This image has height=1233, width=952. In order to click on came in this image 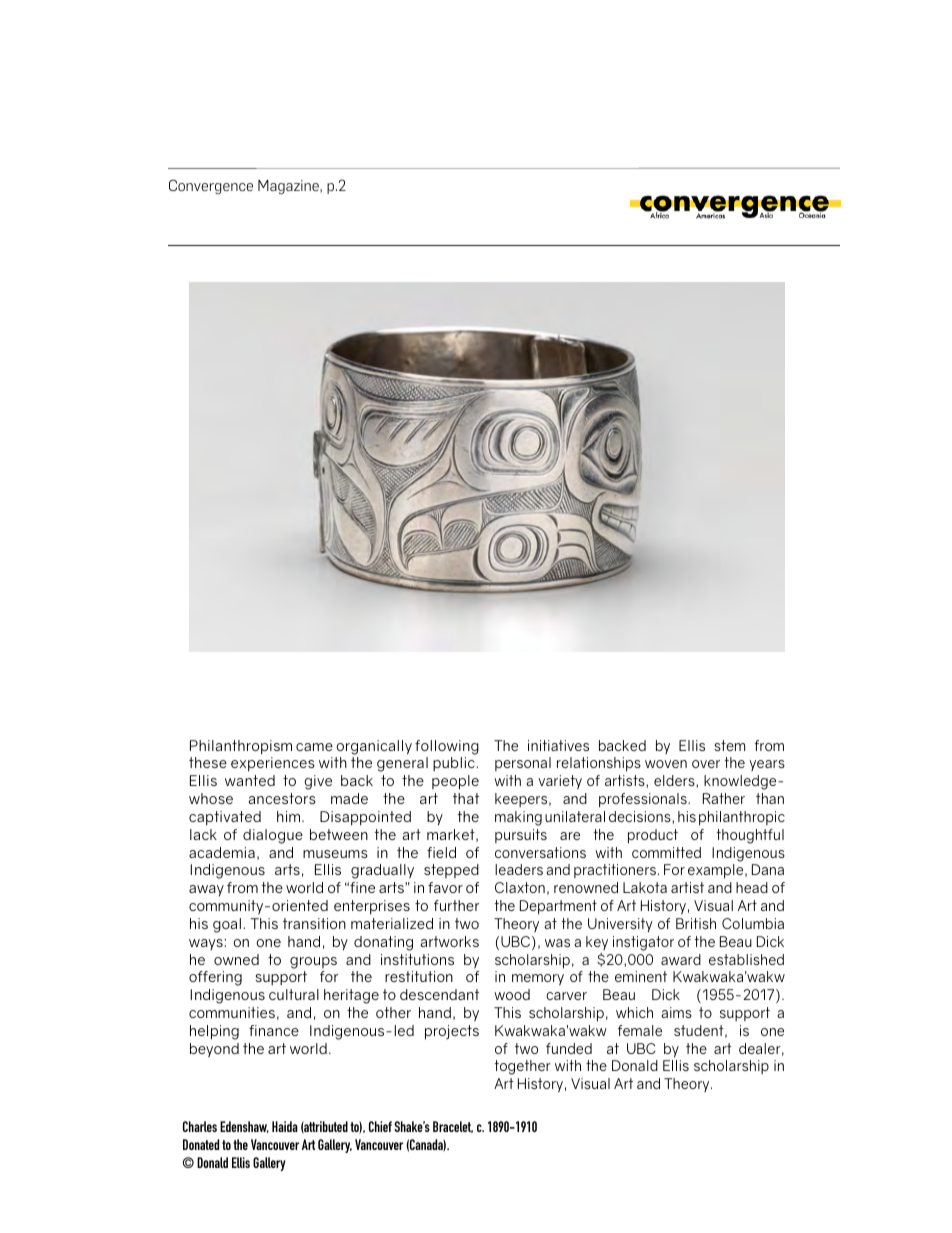, I will do `click(314, 747)`.
